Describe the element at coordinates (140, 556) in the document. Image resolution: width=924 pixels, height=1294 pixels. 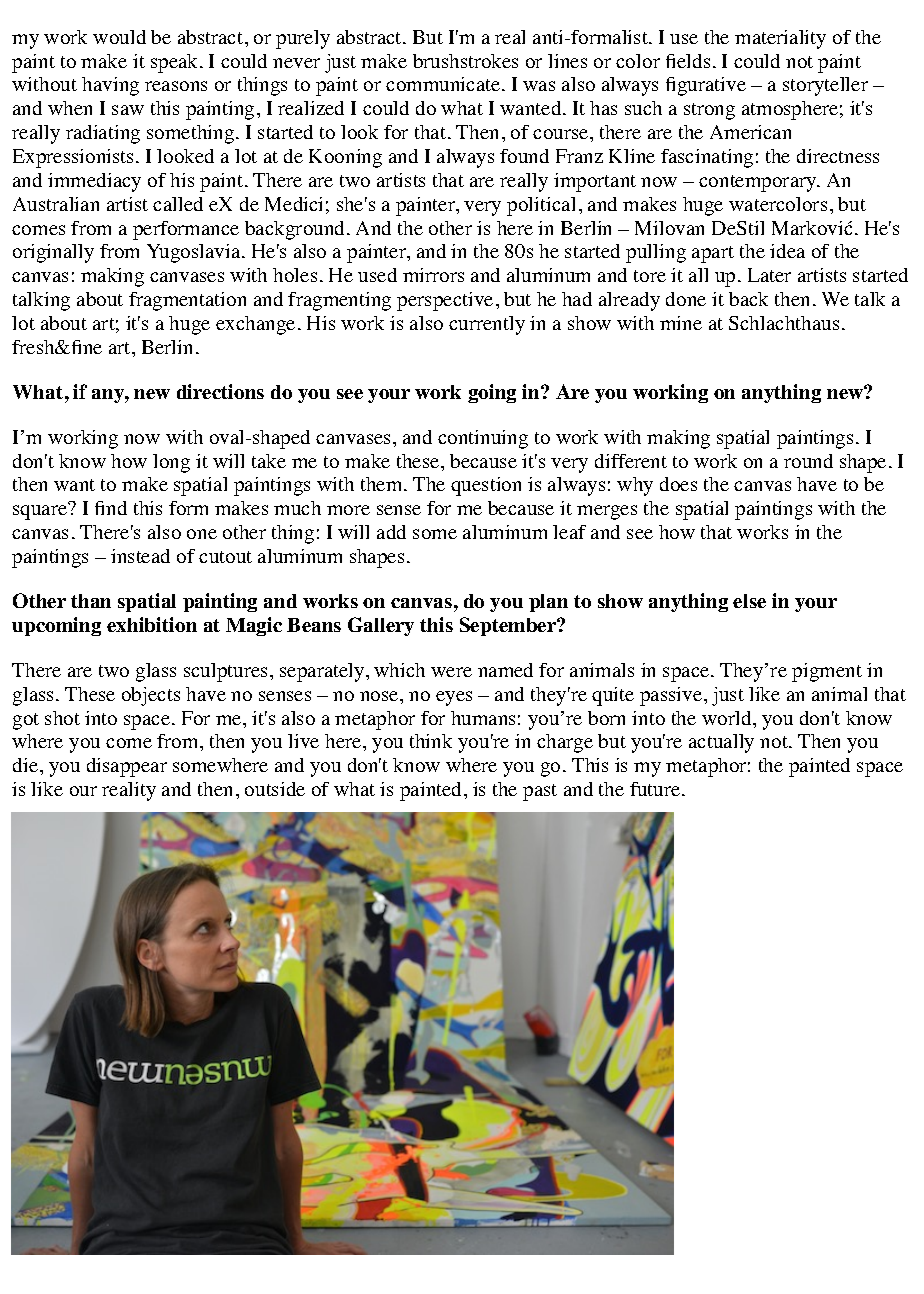
I see `instead` at that location.
